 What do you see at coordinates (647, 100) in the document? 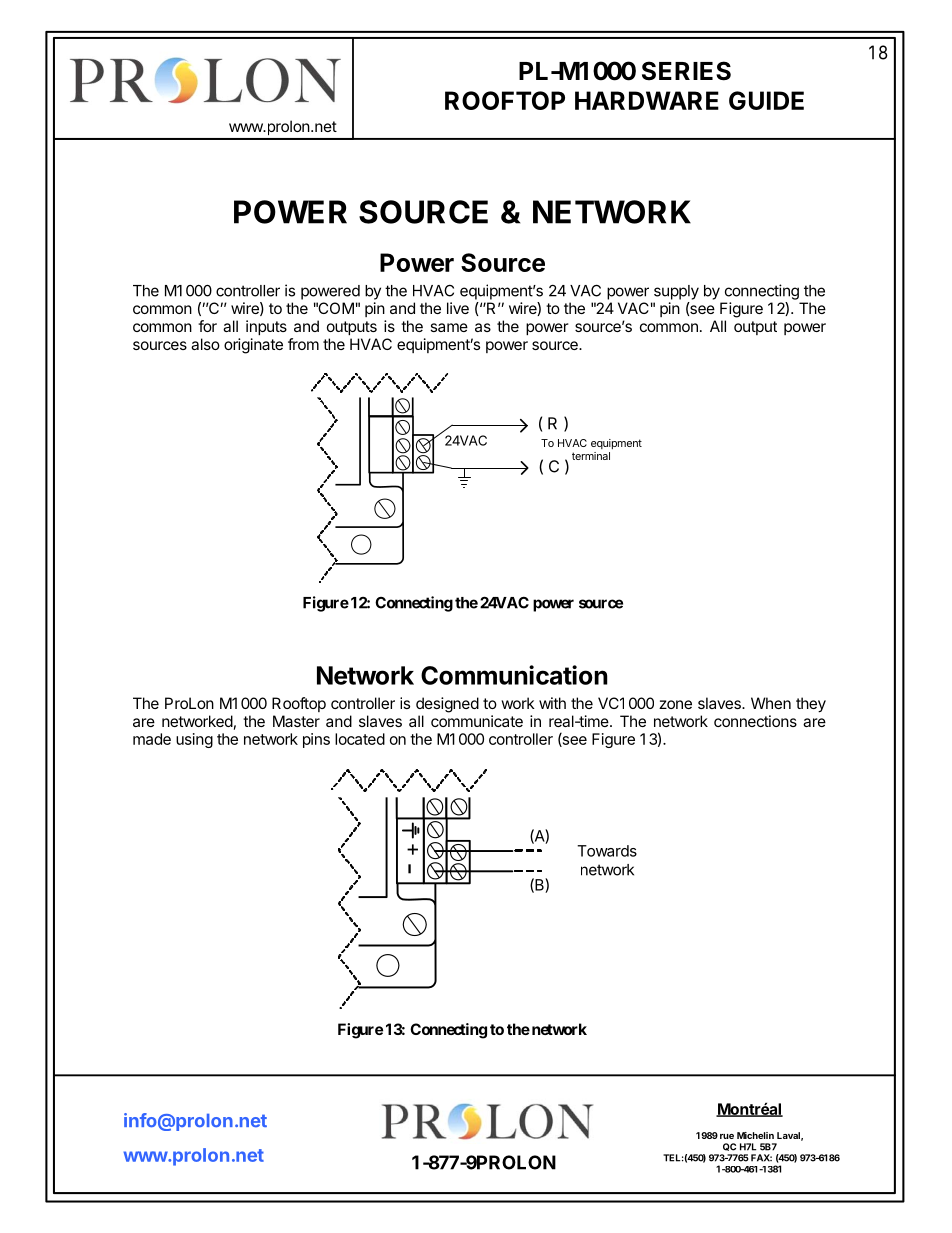
I see `HARDWARE` at bounding box center [647, 100].
